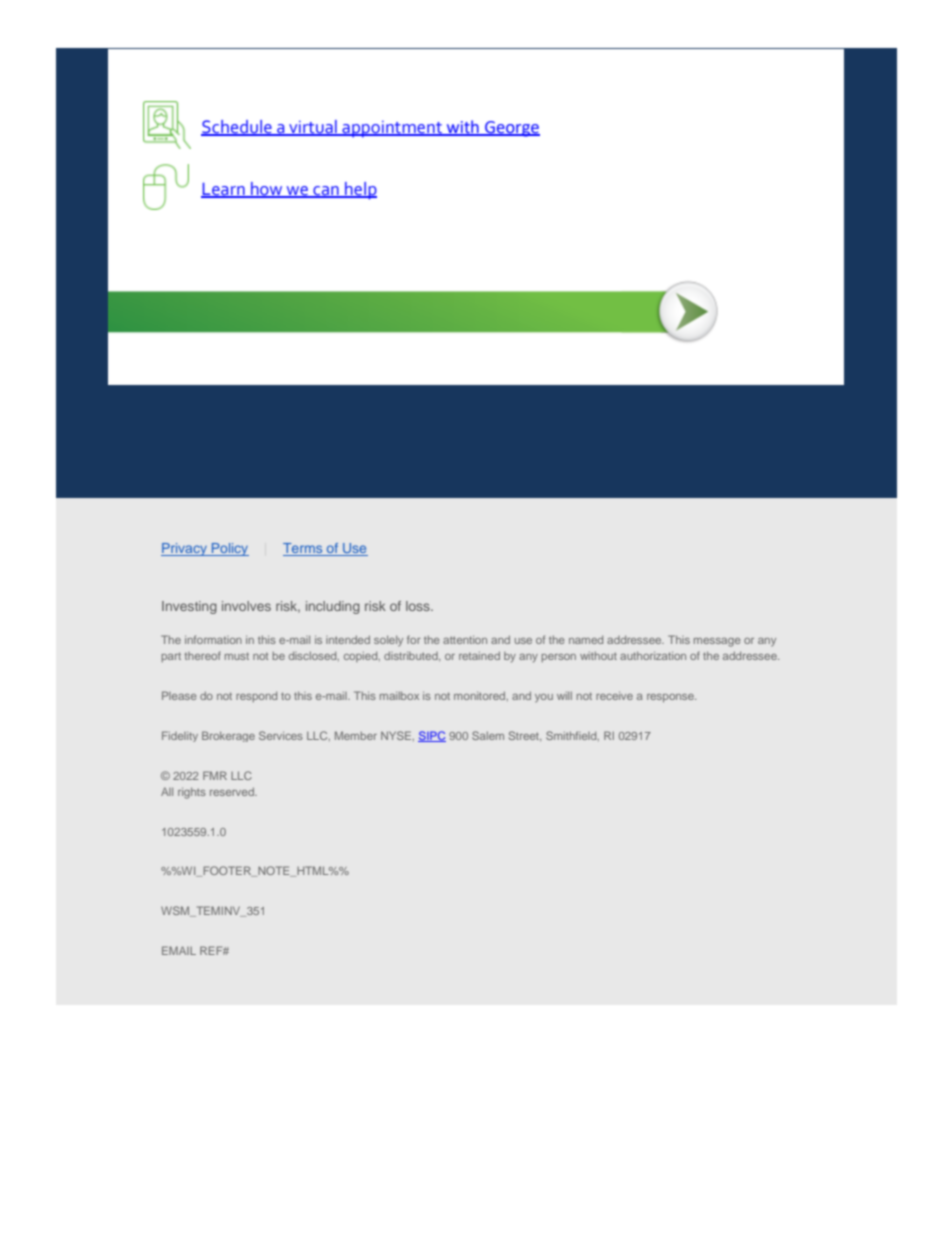 Image resolution: width=952 pixels, height=1233 pixels. I want to click on Salem, so click(488, 735).
